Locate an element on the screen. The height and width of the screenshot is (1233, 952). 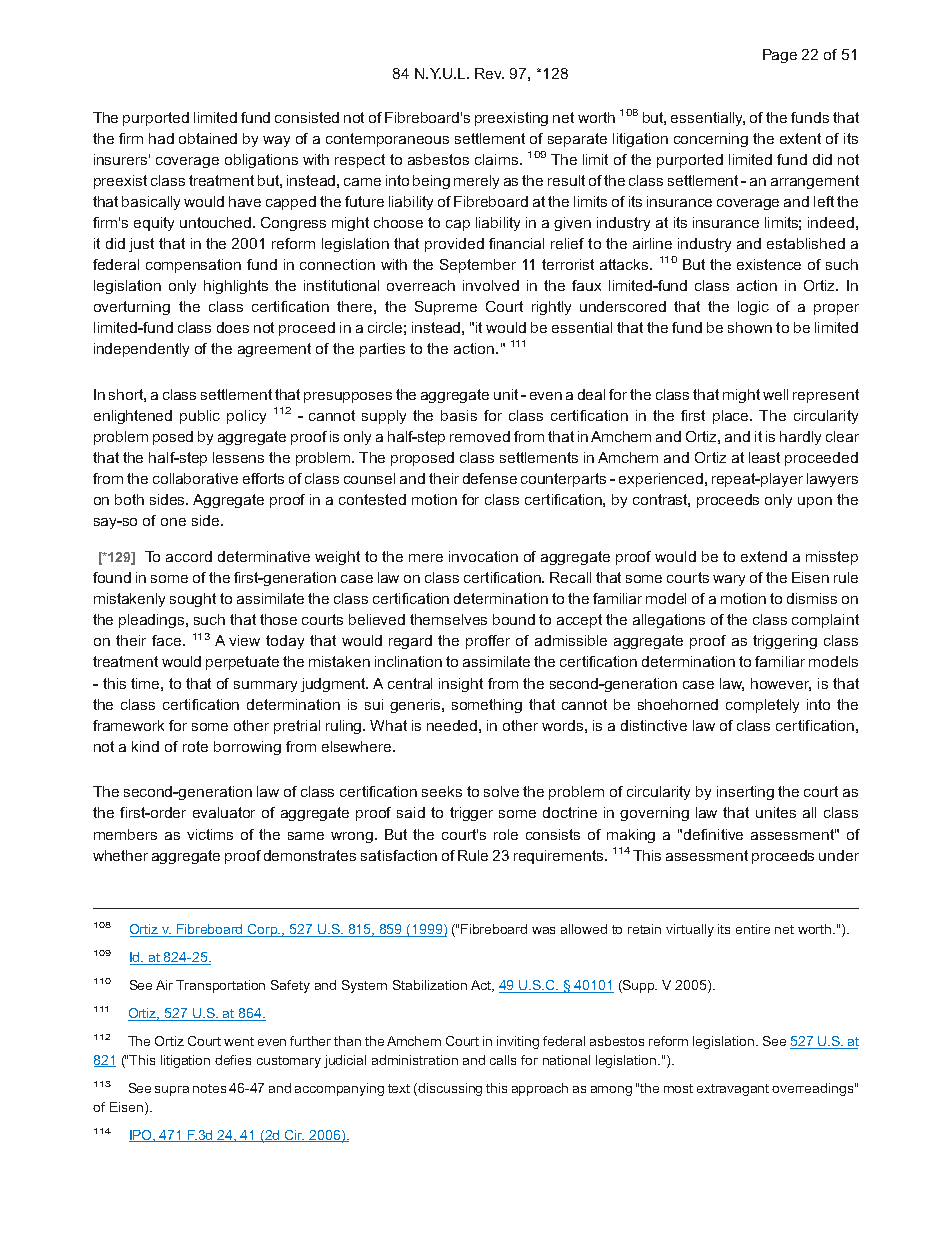
extend is located at coordinates (764, 556).
